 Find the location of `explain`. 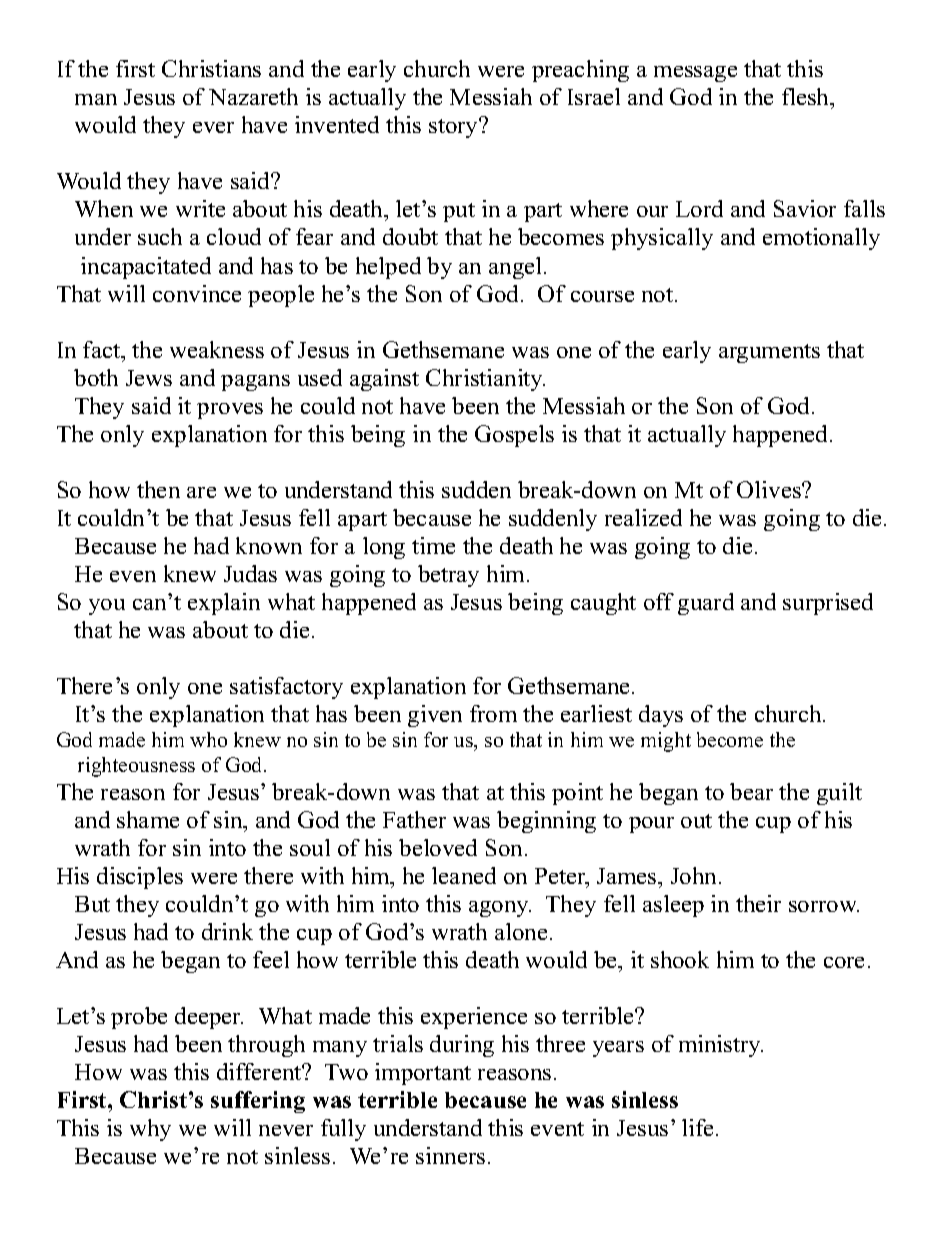

explain is located at coordinates (224, 604).
